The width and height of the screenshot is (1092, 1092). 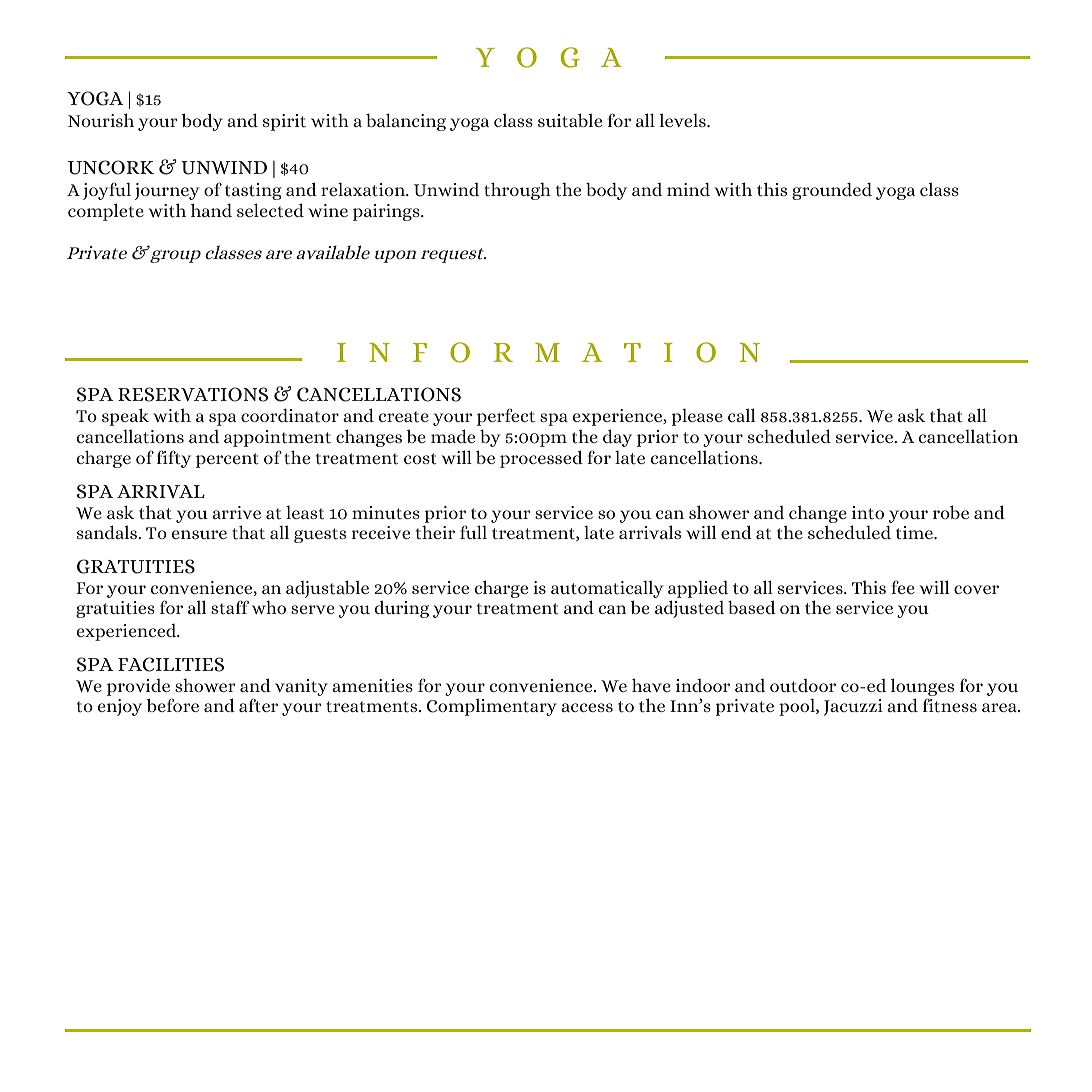 I want to click on perfect, so click(x=506, y=417).
